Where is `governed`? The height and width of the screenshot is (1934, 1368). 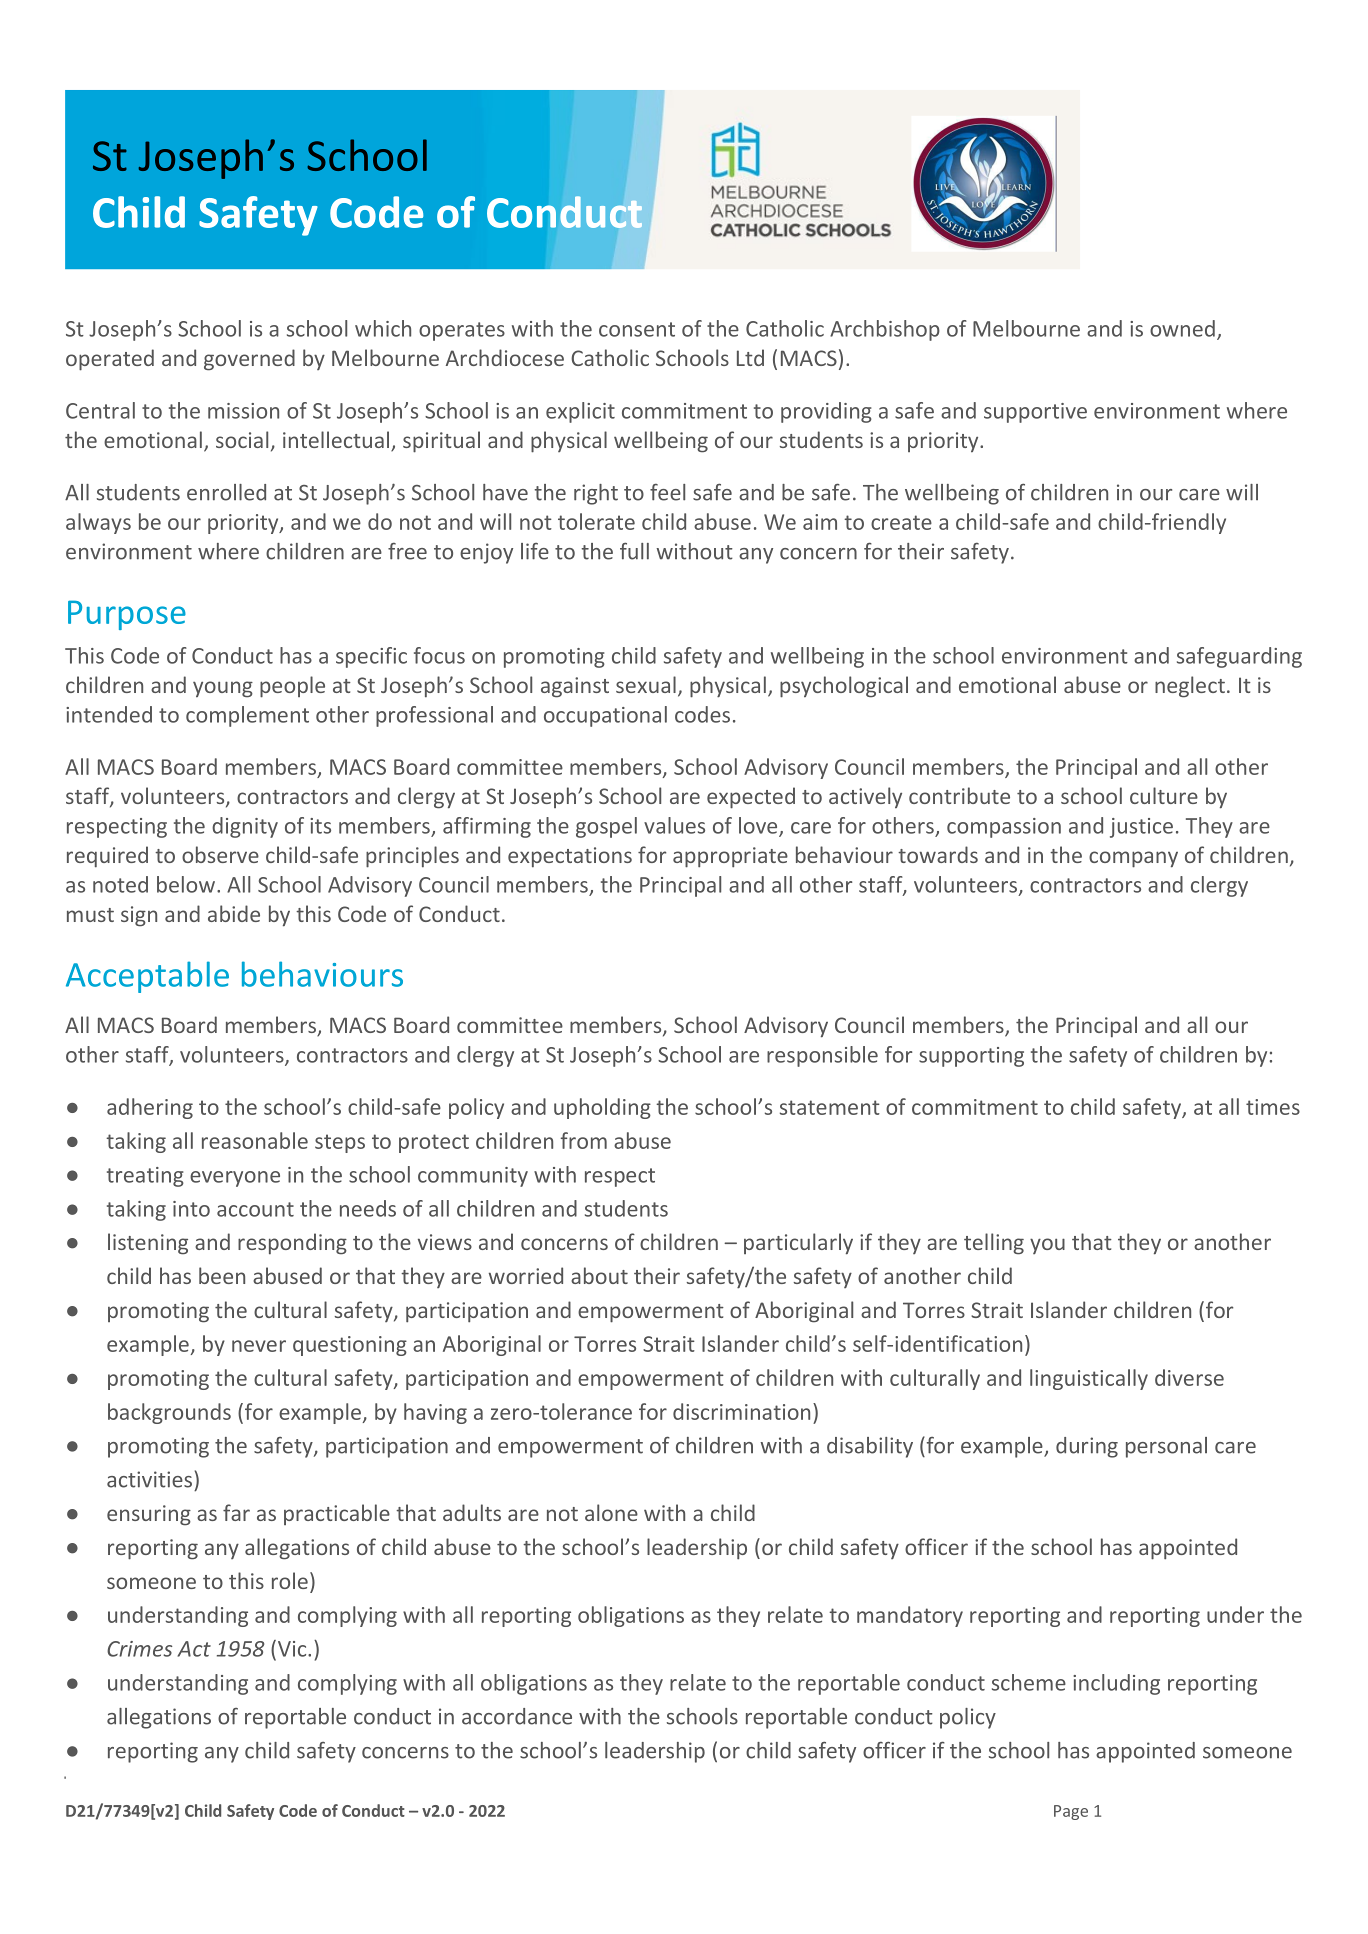
governed is located at coordinates (249, 360).
